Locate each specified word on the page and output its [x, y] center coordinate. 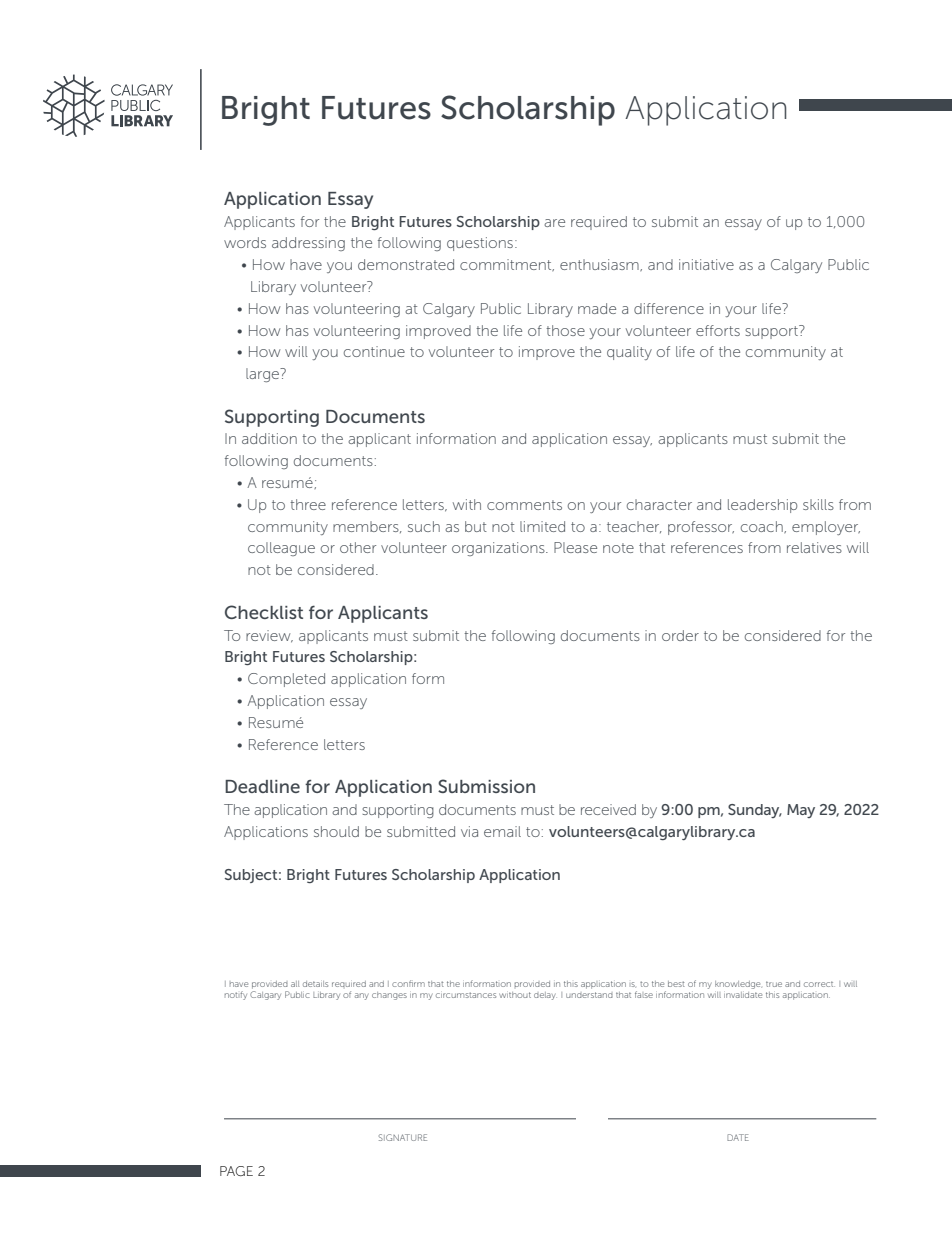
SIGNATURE [403, 1137]
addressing [308, 244]
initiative [706, 264]
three [308, 504]
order [680, 635]
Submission [486, 786]
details [315, 984]
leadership [762, 506]
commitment [507, 265]
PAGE [236, 1171]
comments [524, 505]
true [774, 984]
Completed [286, 680]
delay [545, 996]
